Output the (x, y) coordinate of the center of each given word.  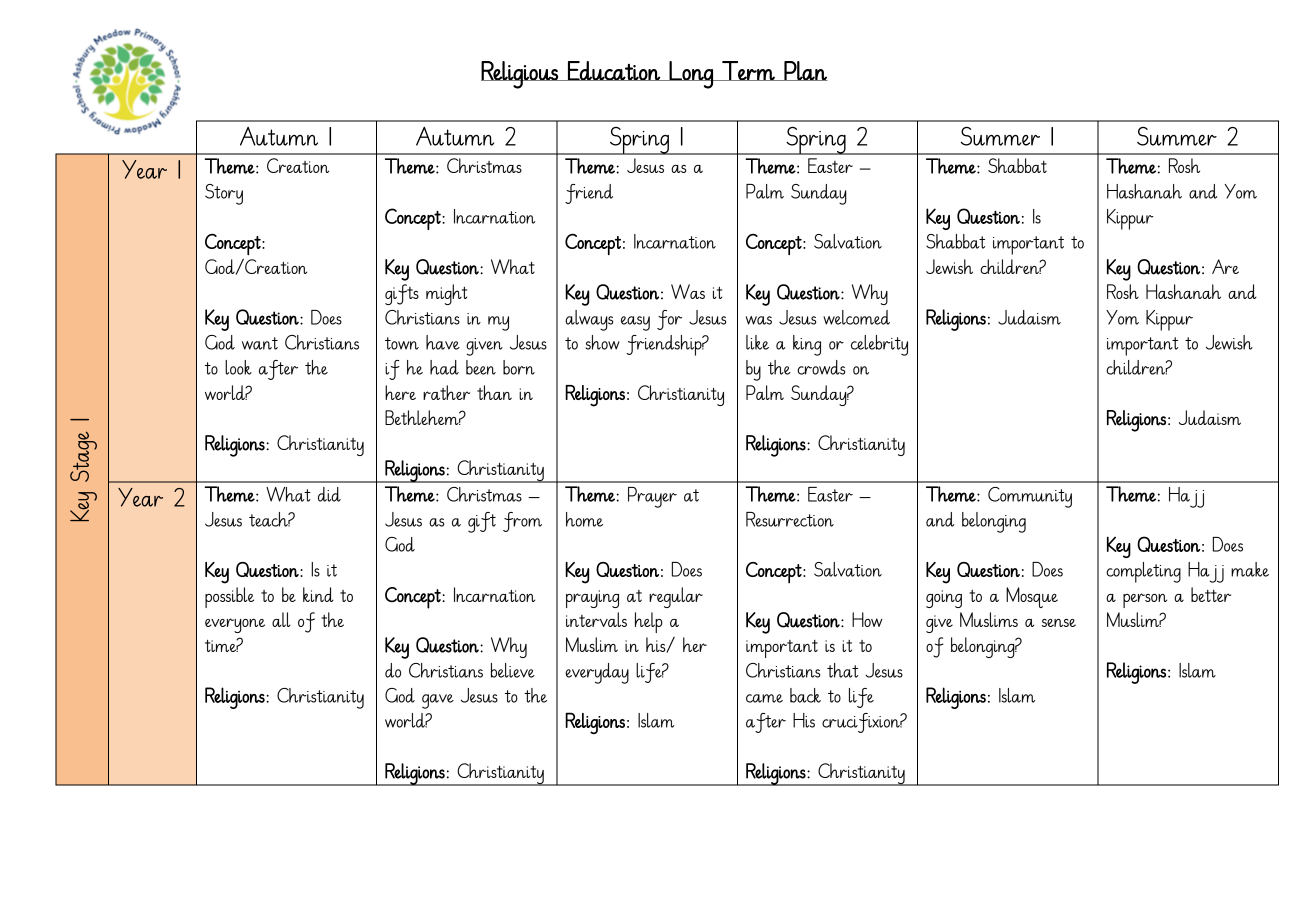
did (329, 494)
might (446, 294)
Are (1225, 266)
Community (1030, 497)
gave (438, 701)
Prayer (652, 497)
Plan (805, 71)
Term (748, 71)
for (669, 320)
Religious (520, 75)
